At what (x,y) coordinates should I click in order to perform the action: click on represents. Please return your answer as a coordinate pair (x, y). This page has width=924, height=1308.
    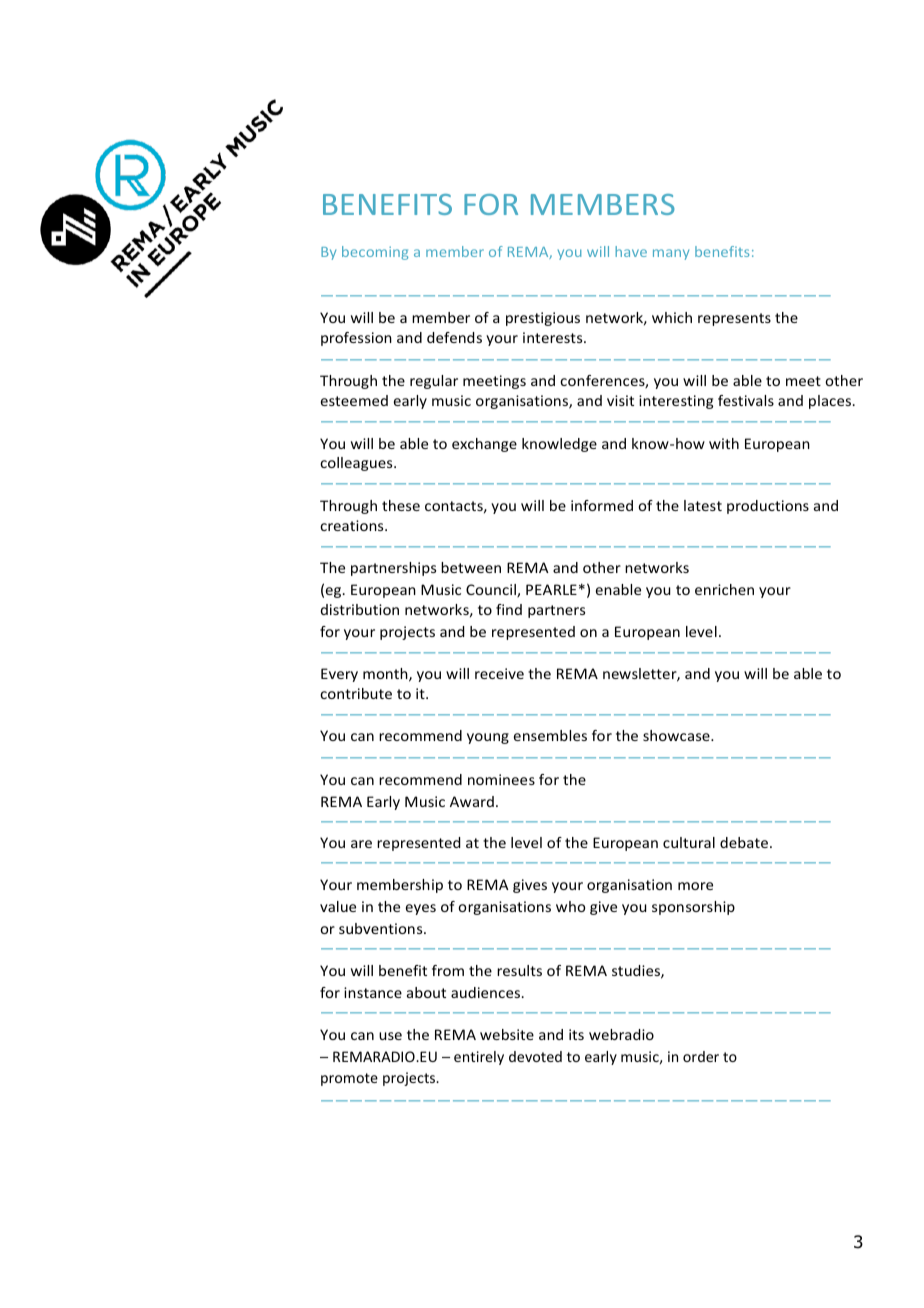
    Looking at the image, I should click on (734, 319).
